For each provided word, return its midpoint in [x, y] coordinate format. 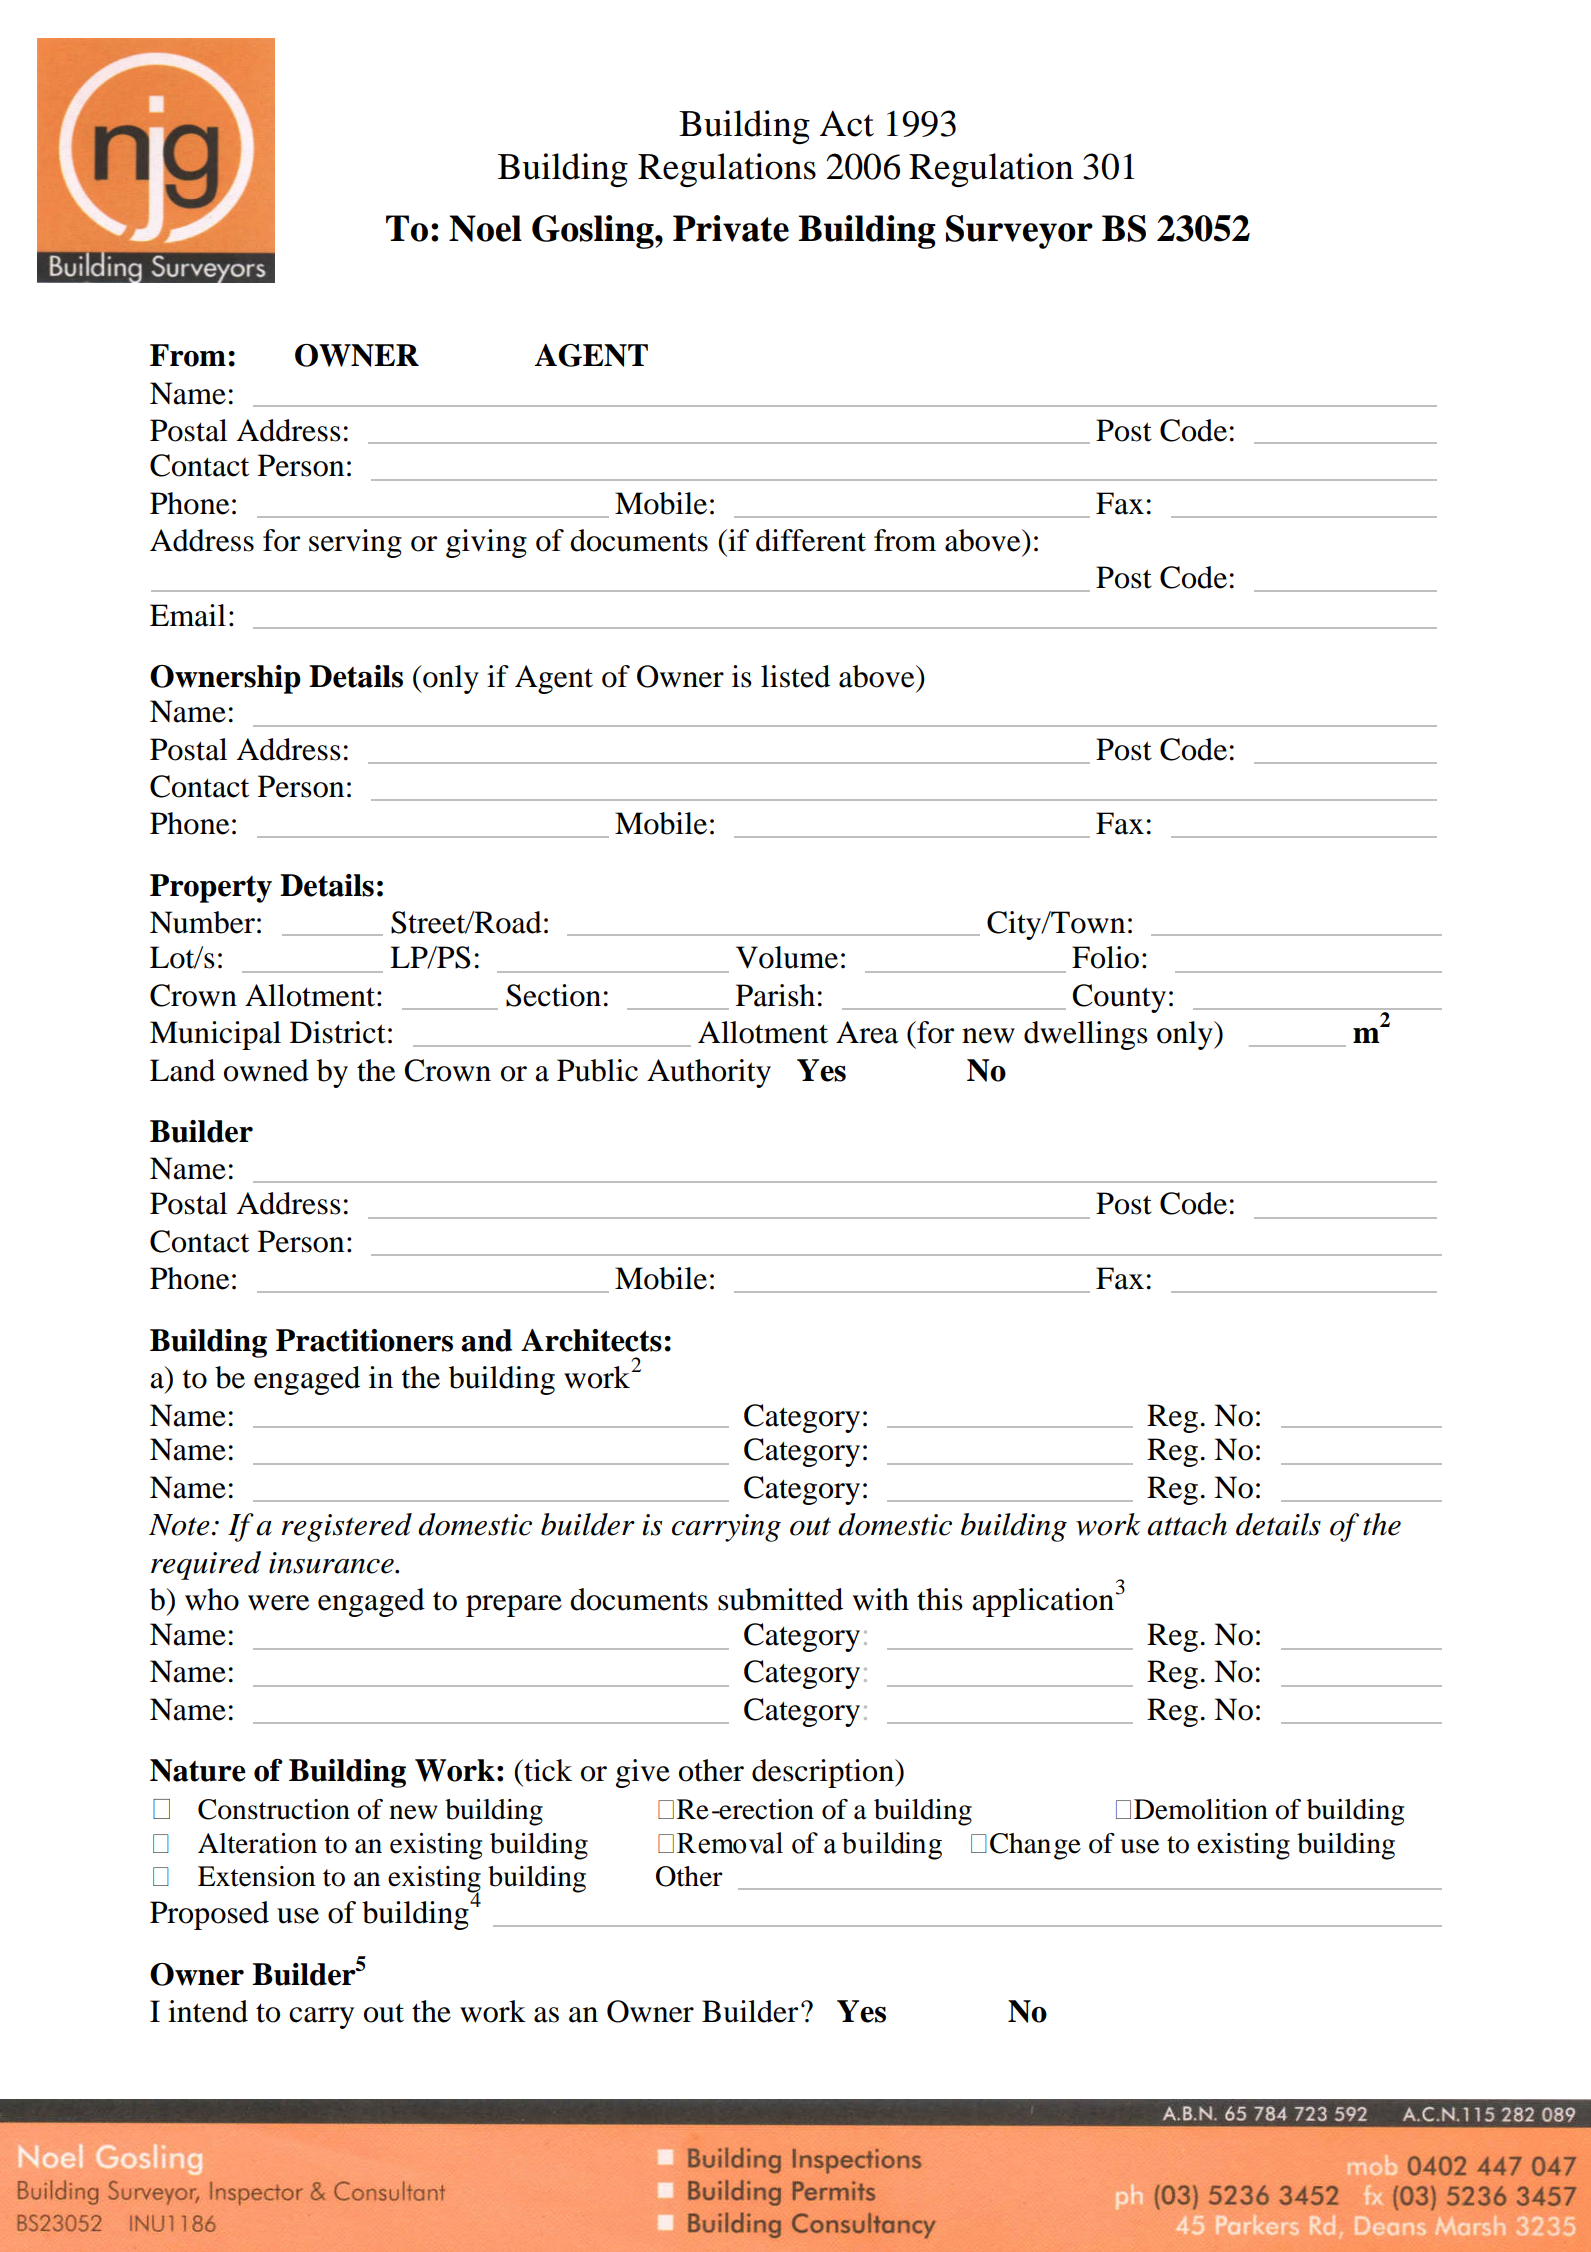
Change [1035, 1846]
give [643, 1773]
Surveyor [1019, 232]
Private [731, 228]
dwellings [1086, 1035]
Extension [256, 1876]
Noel [485, 228]
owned [266, 1070]
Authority [709, 1073]
